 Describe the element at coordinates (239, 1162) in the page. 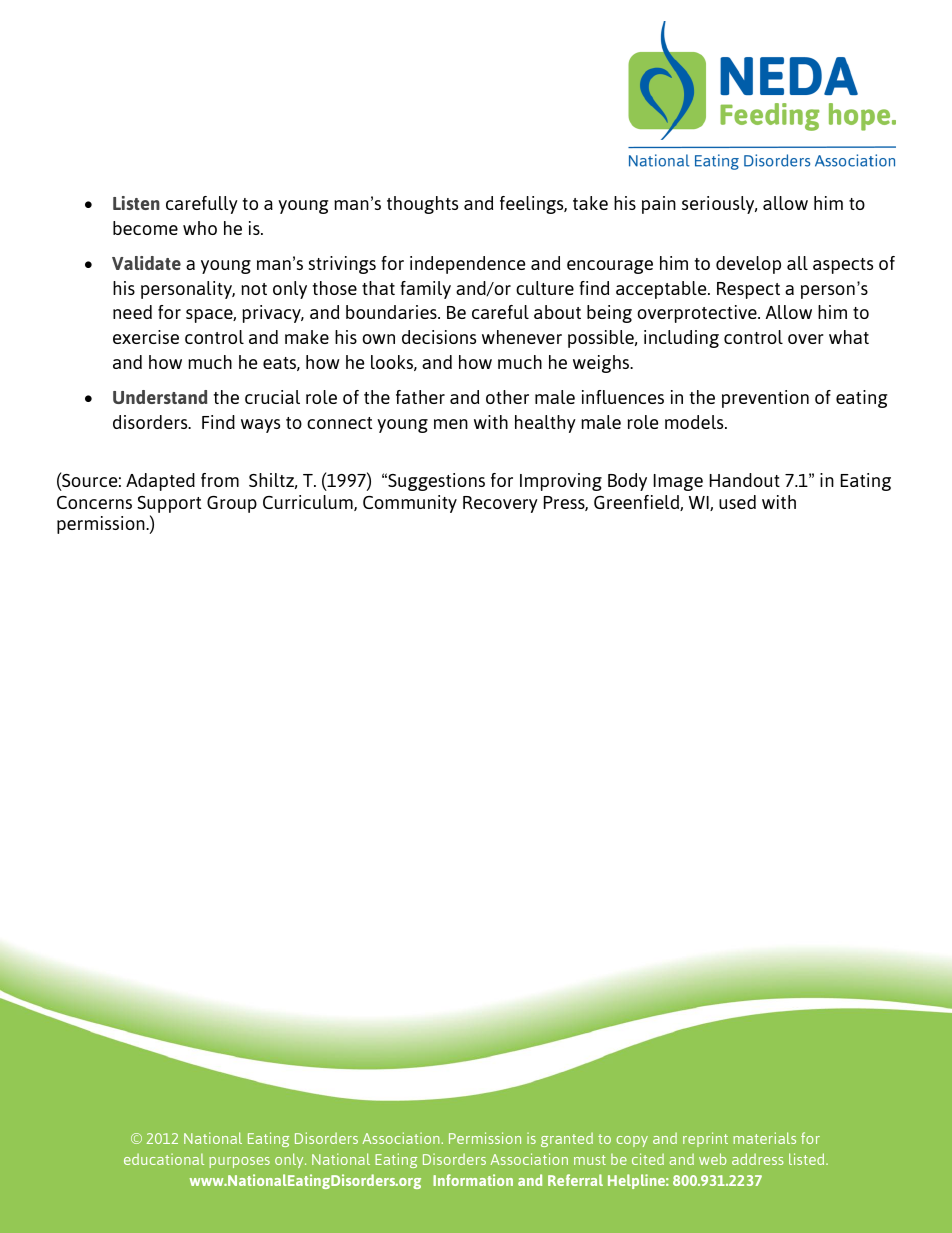

I see `purposes` at that location.
